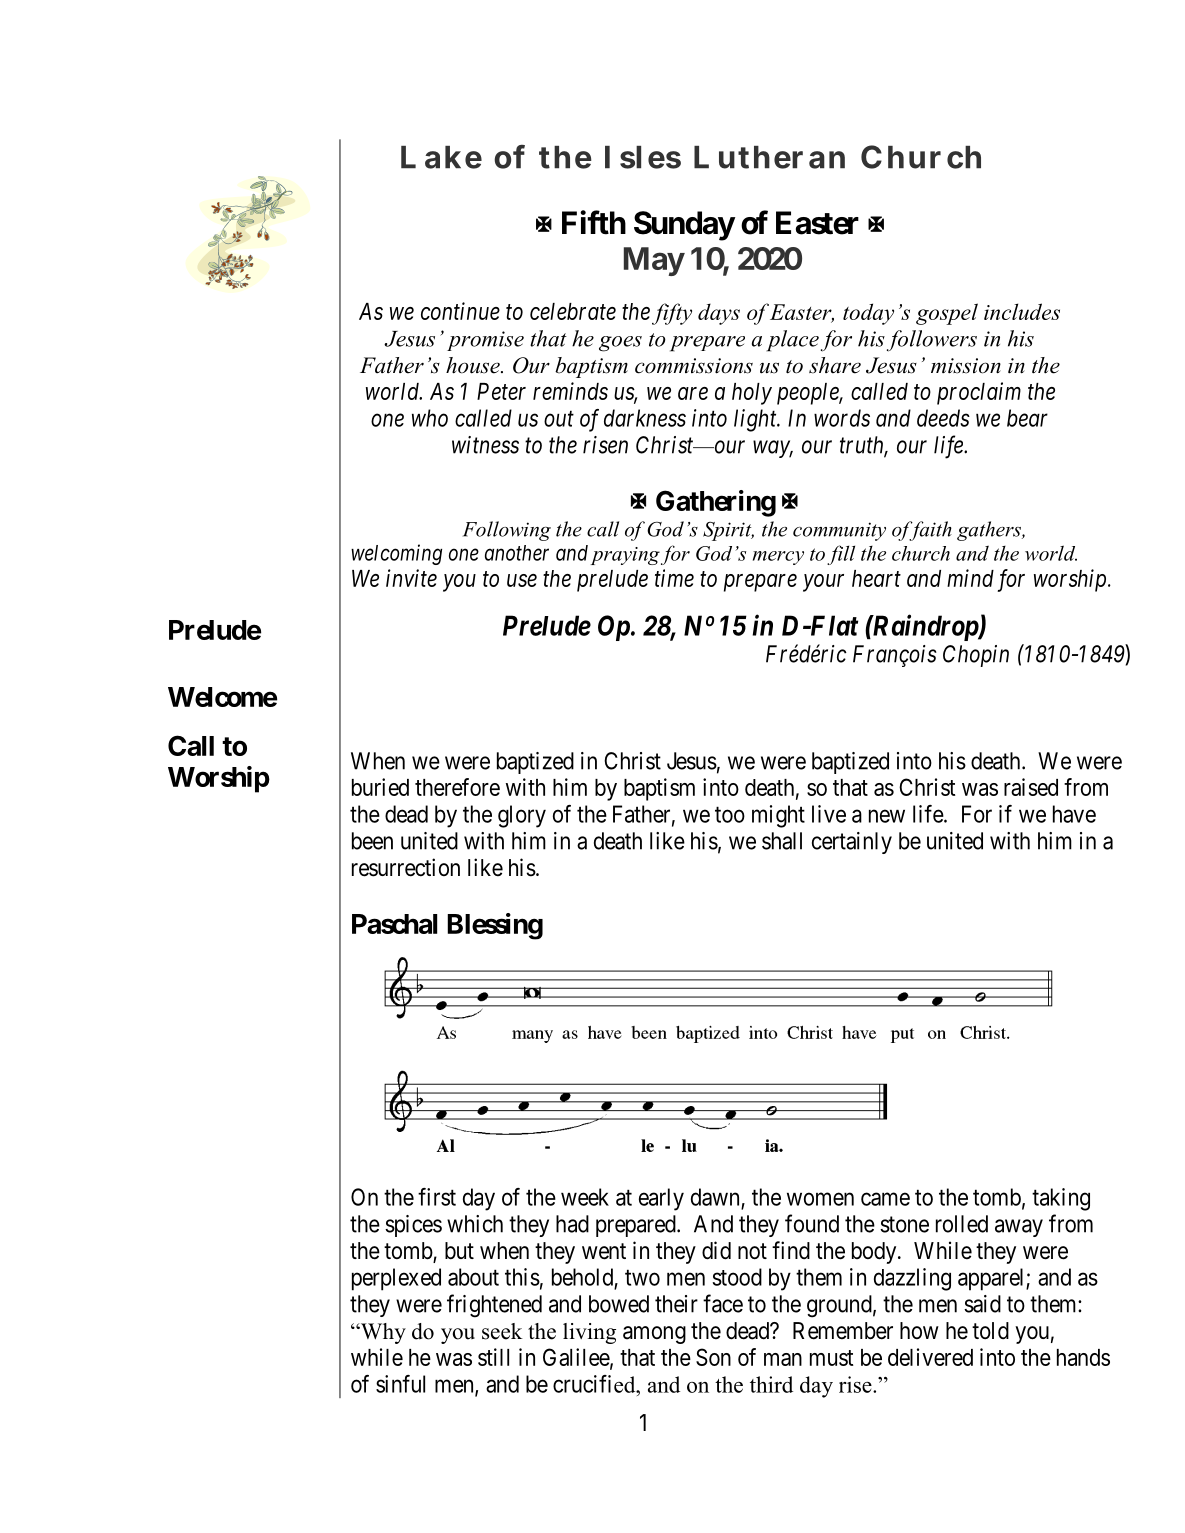 This document has width=1185, height=1533. Describe the element at coordinates (411, 578) in the document. I see `invite` at that location.
